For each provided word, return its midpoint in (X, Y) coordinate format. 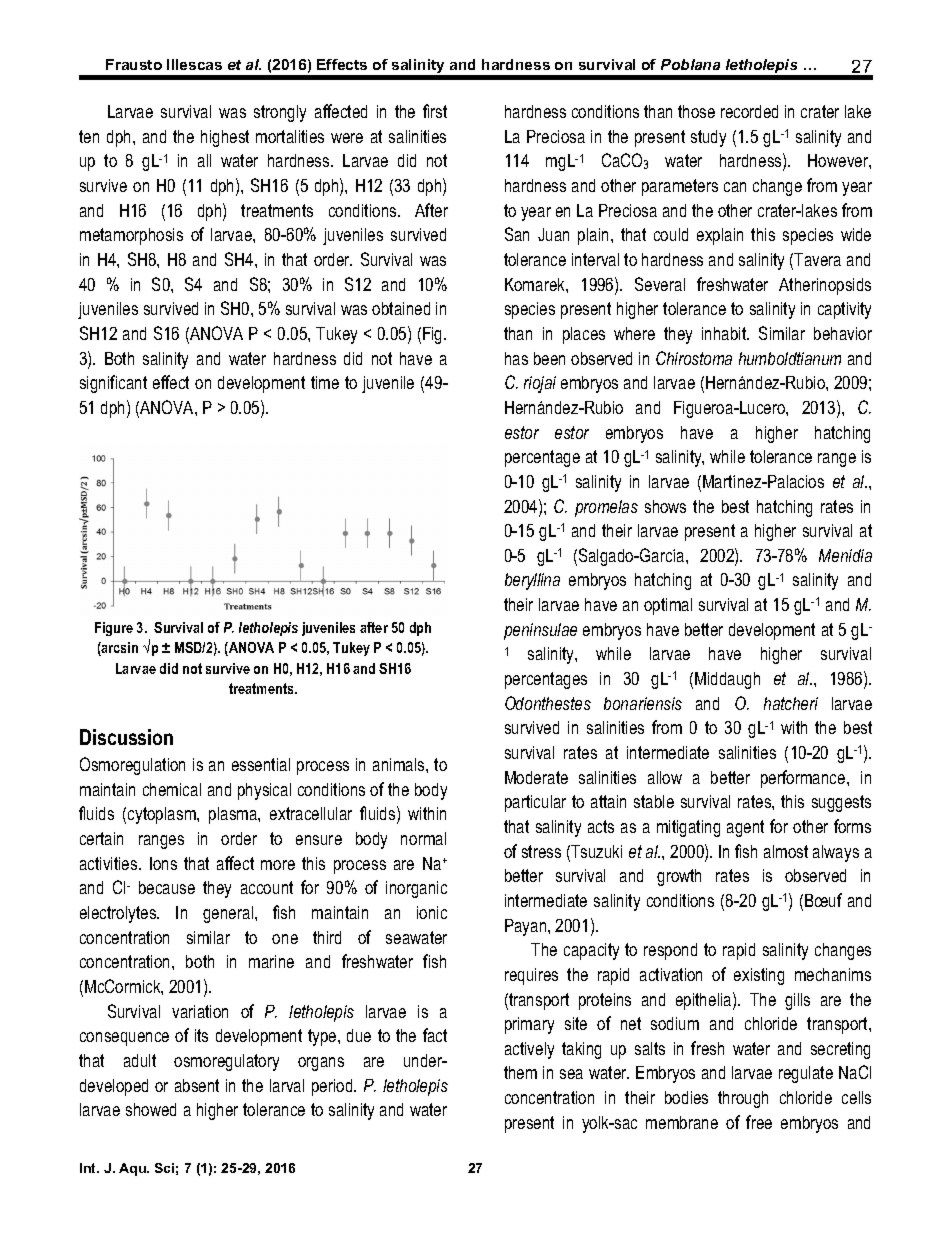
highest (225, 138)
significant (113, 384)
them (520, 1072)
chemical (172, 789)
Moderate (536, 777)
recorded (749, 111)
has (516, 358)
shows (665, 506)
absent (197, 1085)
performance (804, 779)
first (435, 111)
